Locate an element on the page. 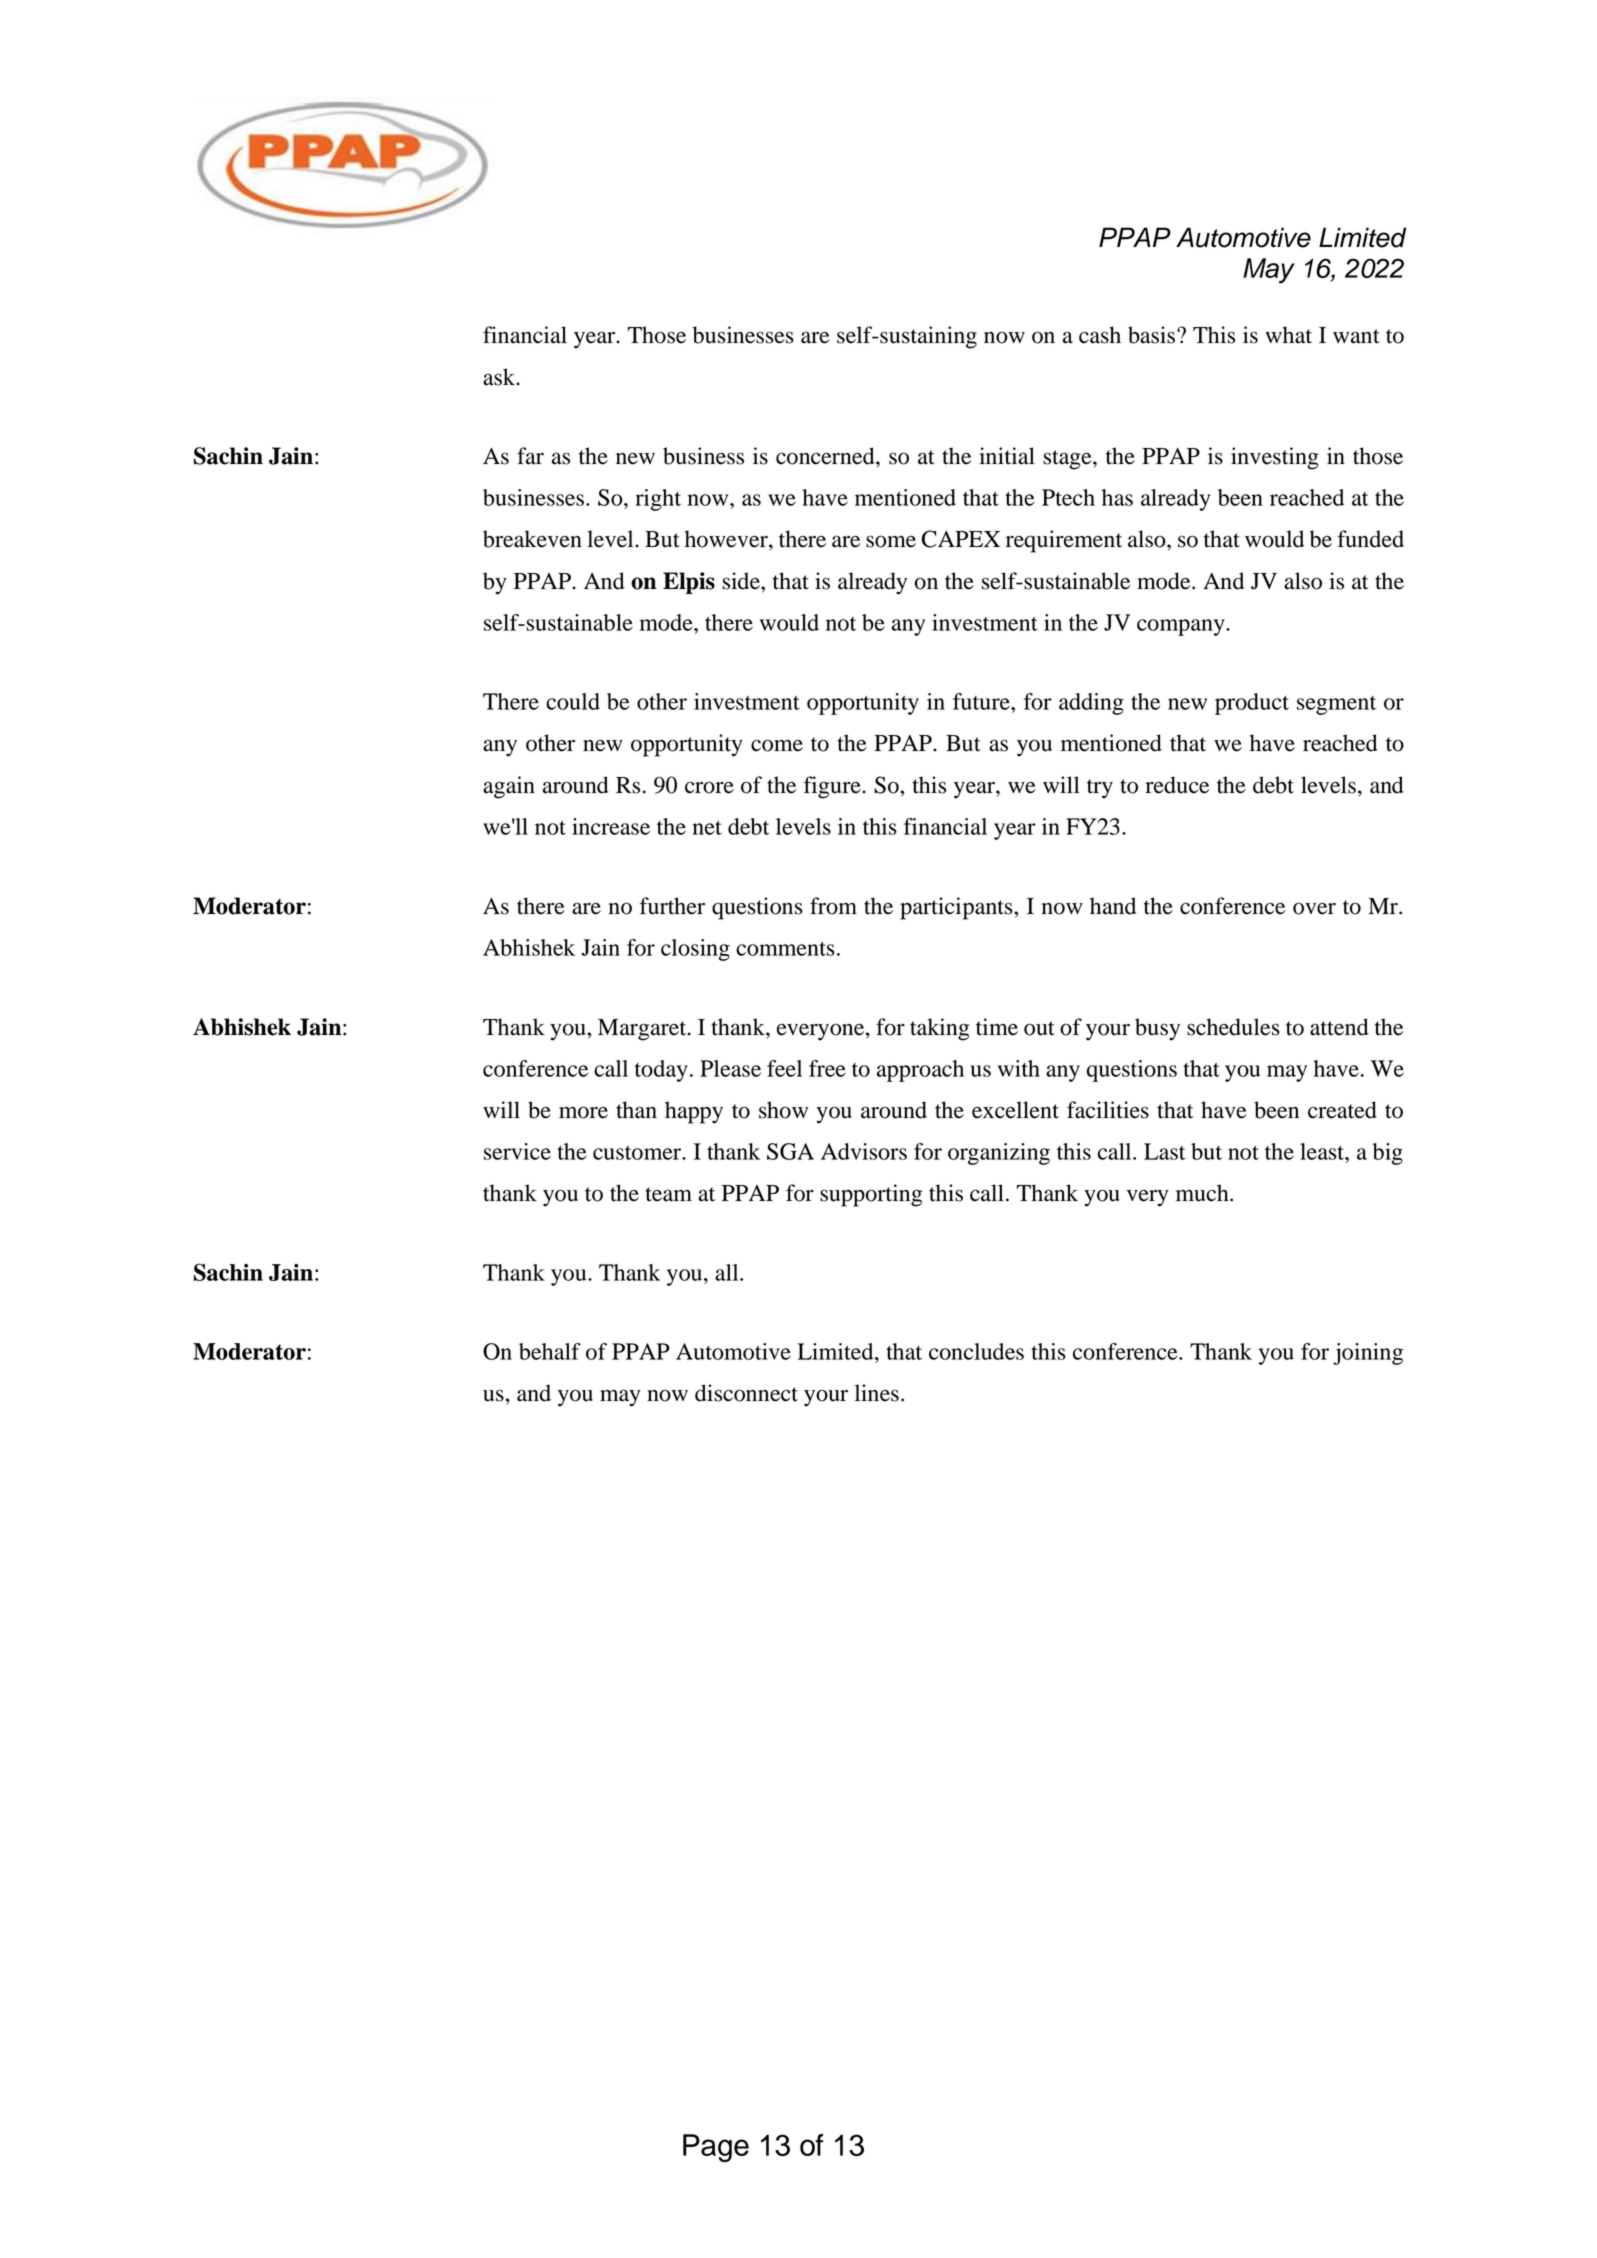  initial is located at coordinates (1007, 456).
